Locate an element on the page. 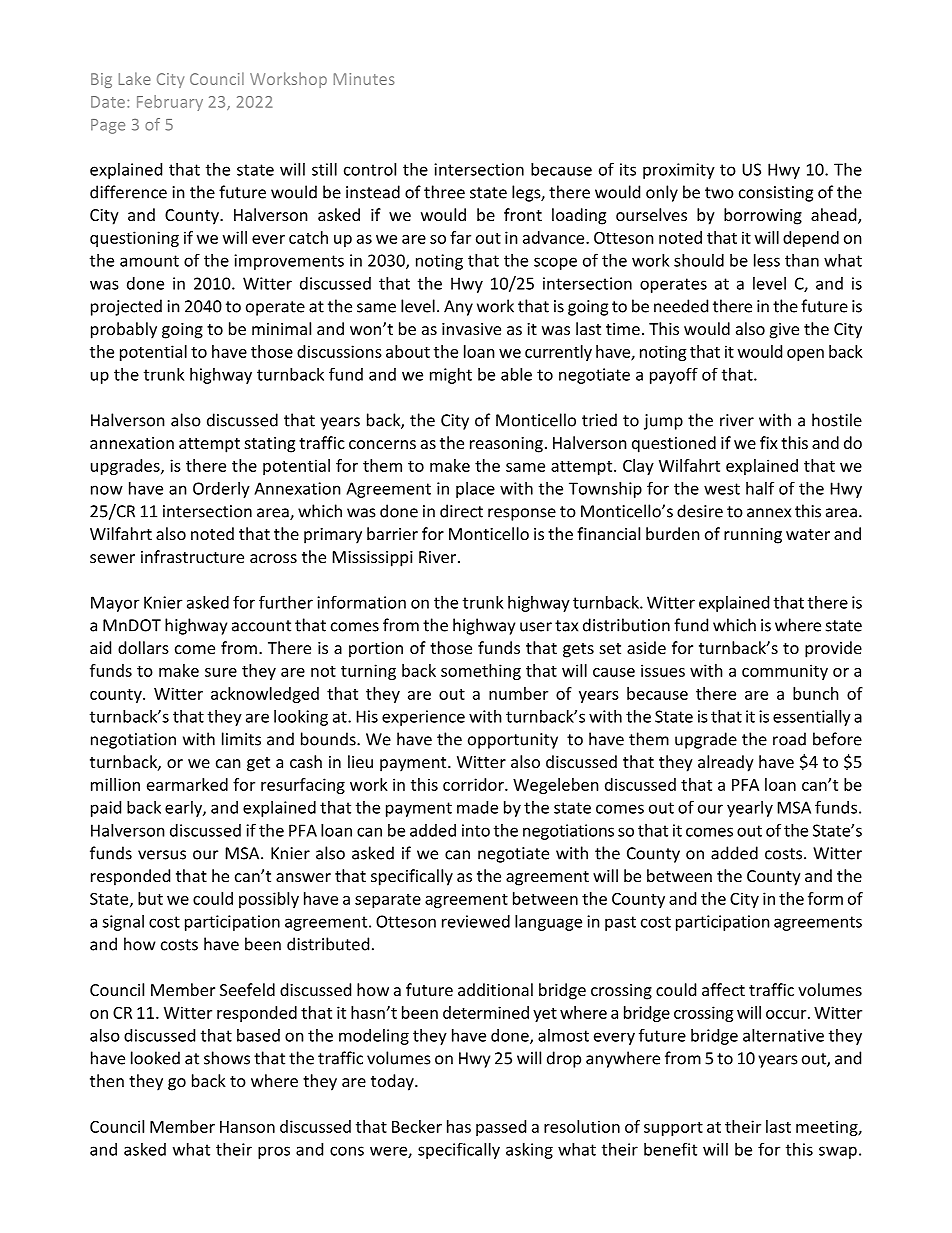 This image has width=952, height=1233. proximity is located at coordinates (679, 171).
